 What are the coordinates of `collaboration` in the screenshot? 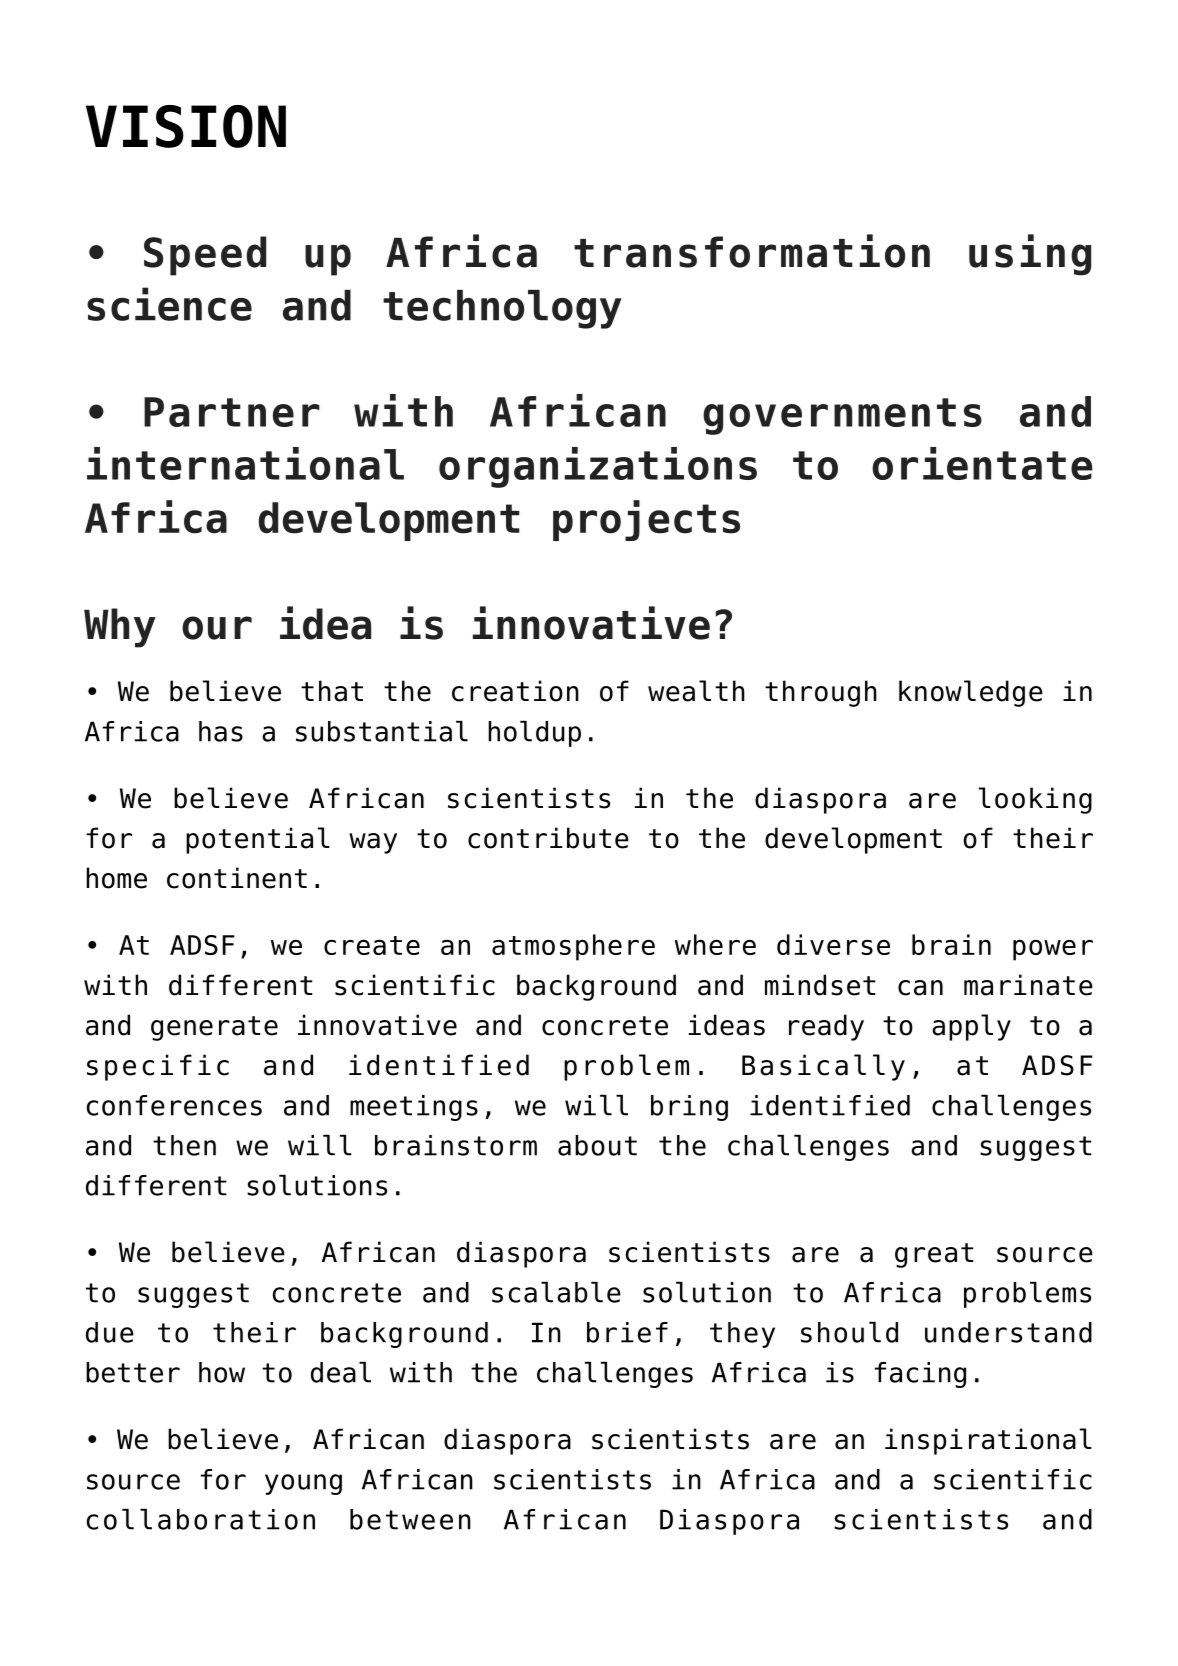 It's located at (201, 1519).
